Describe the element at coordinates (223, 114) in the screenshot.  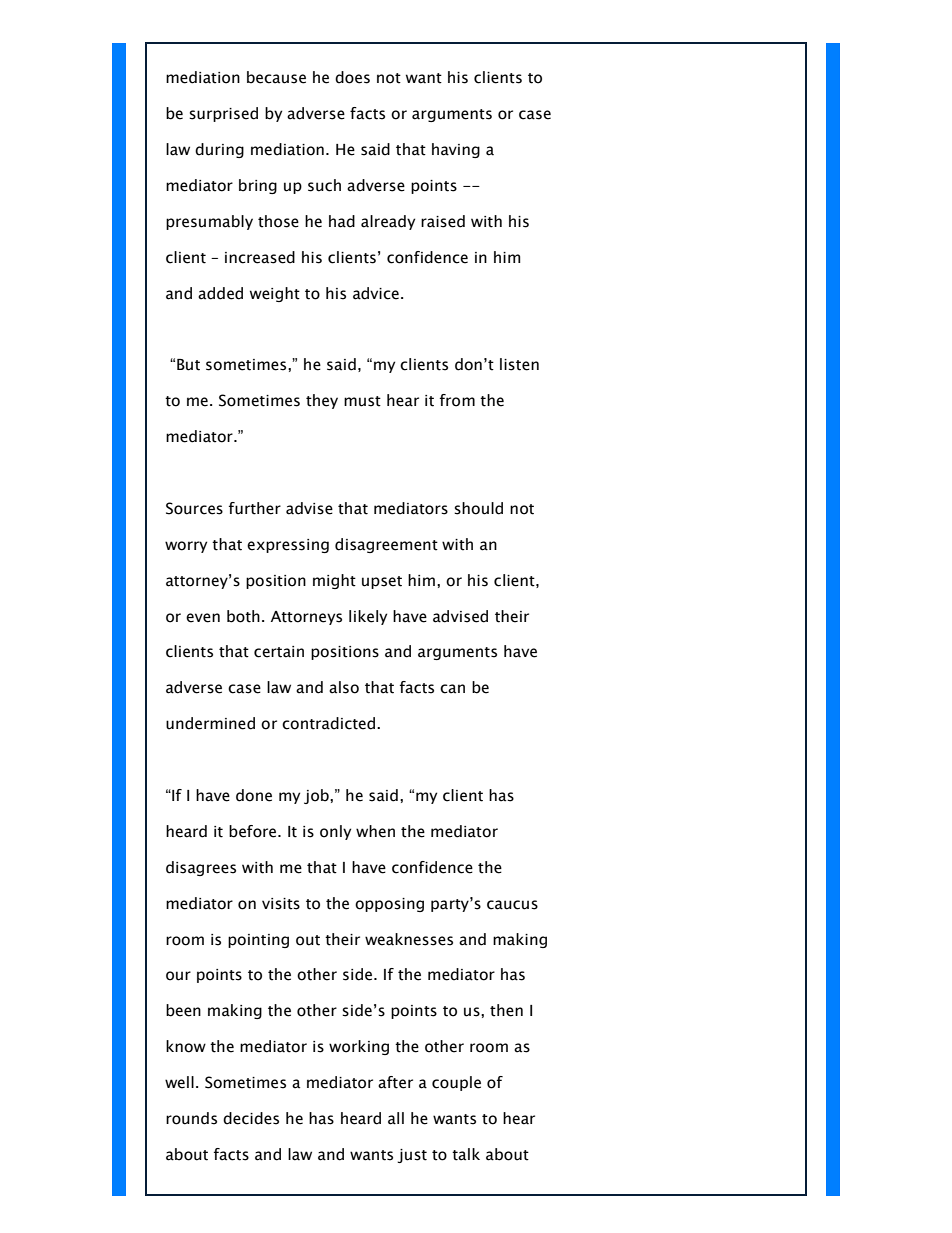
I see `surprised` at that location.
